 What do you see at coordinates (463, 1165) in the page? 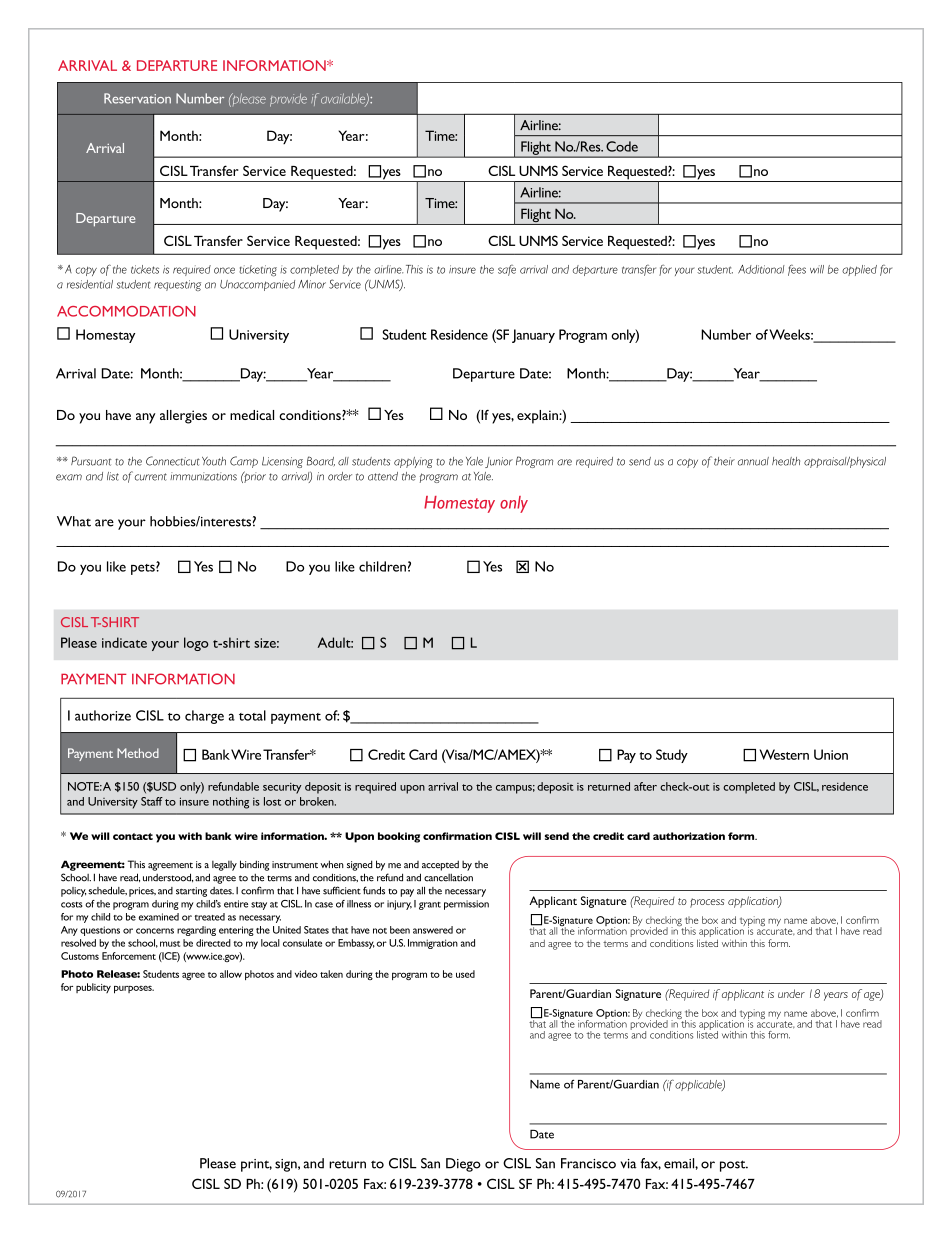
I see `Diego` at bounding box center [463, 1165].
